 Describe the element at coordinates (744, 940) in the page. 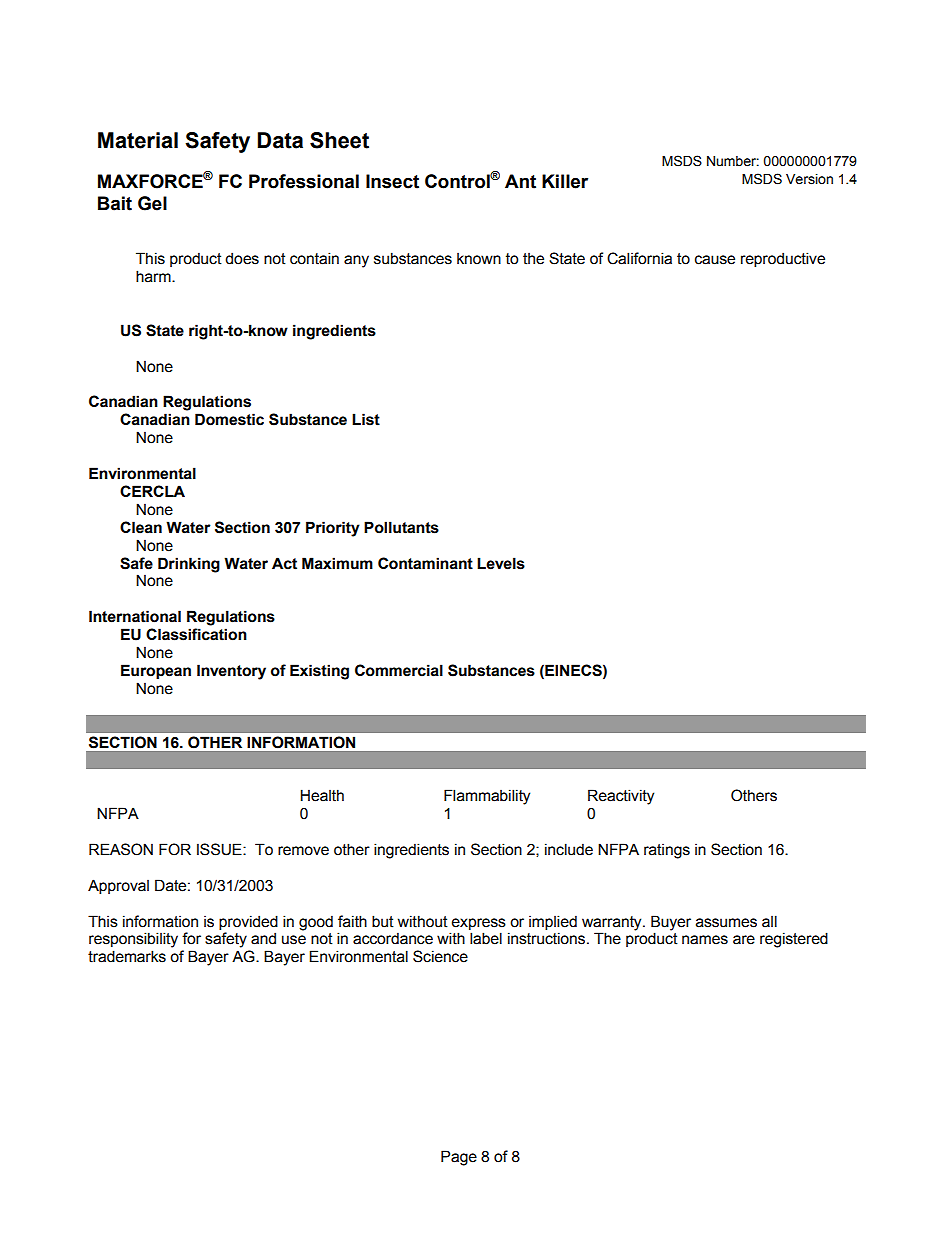

I see `are` at that location.
